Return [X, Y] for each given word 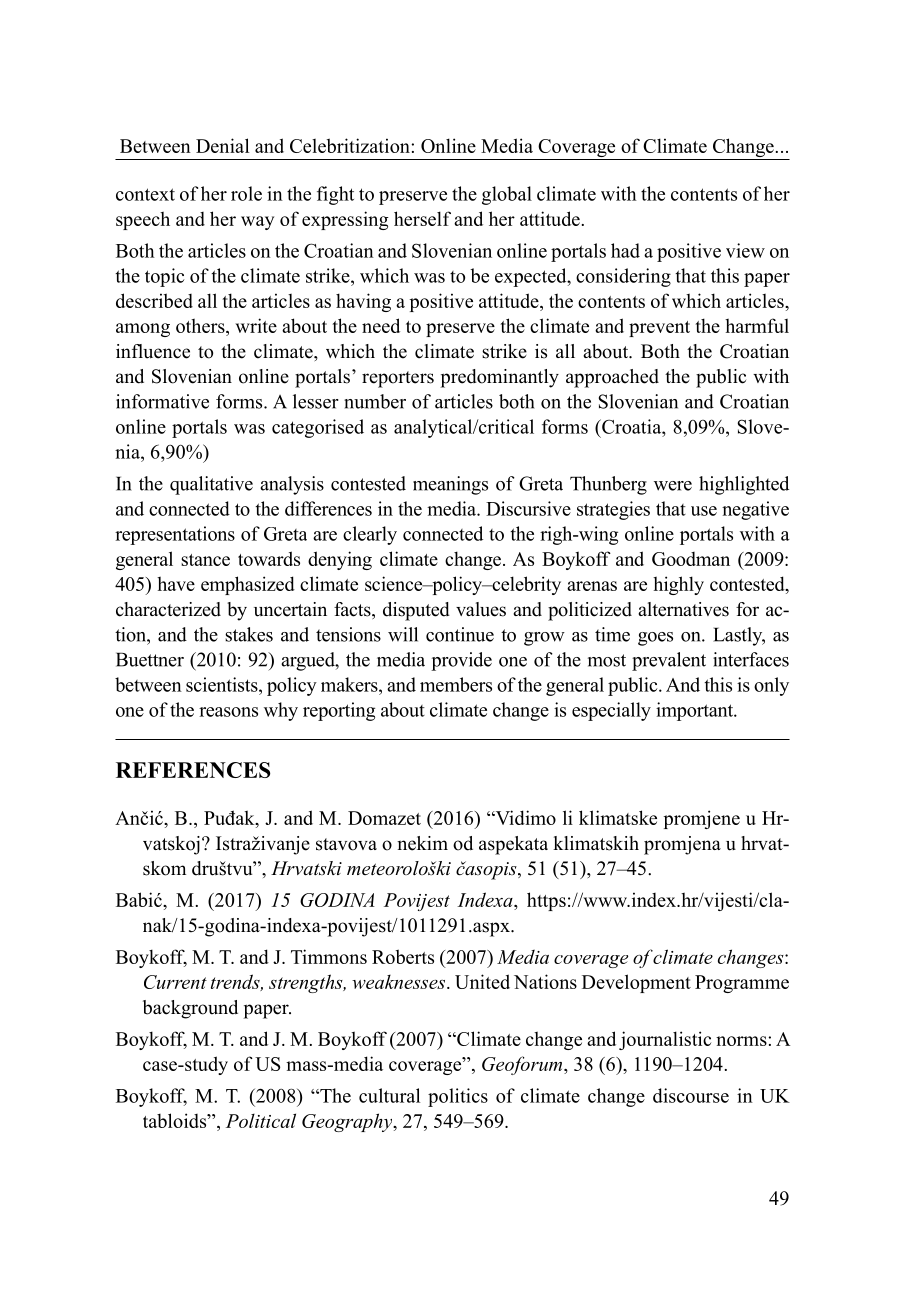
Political [261, 1120]
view [745, 250]
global [507, 195]
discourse [691, 1095]
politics [458, 1097]
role [246, 193]
